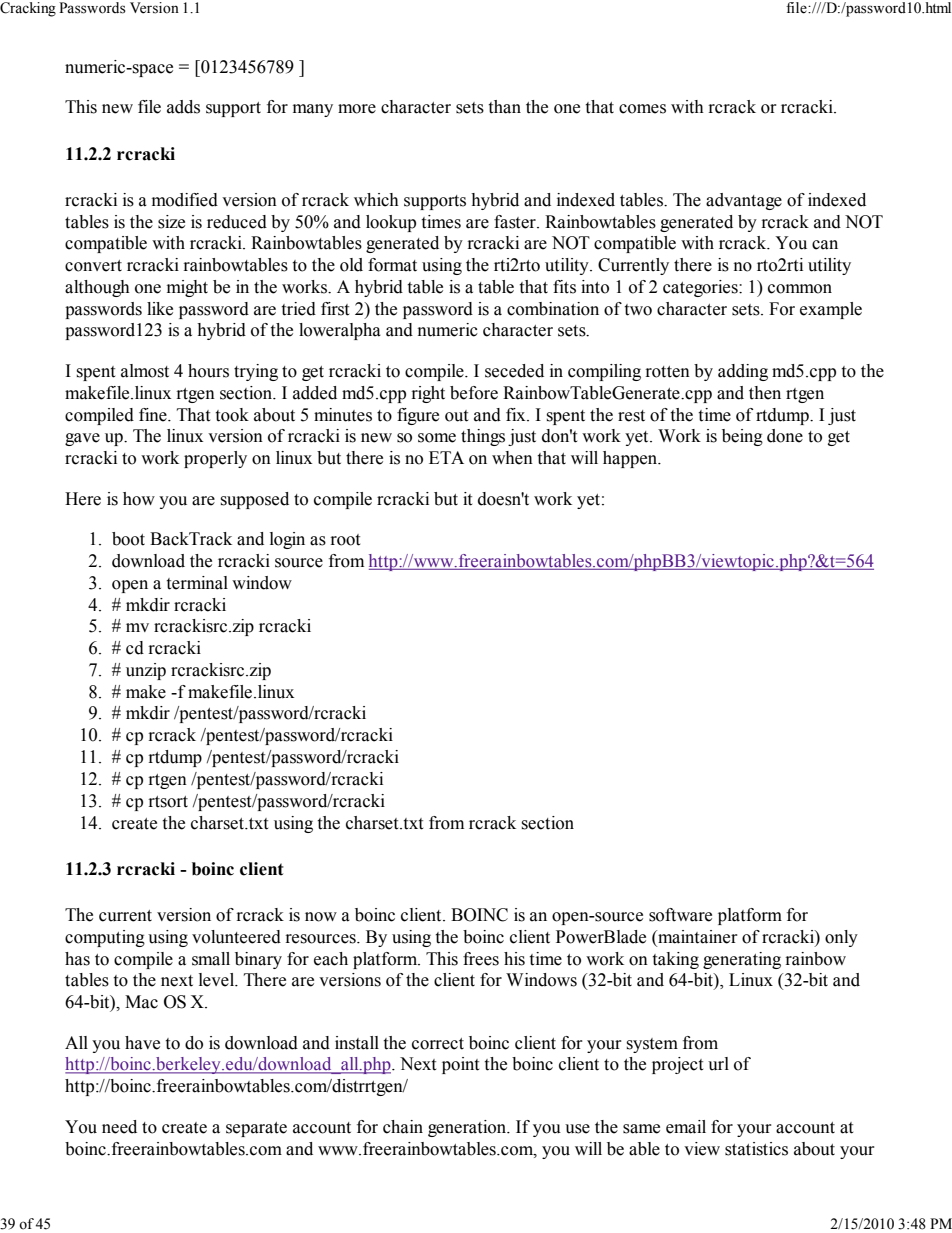 This screenshot has height=1233, width=952. What do you see at coordinates (183, 107) in the screenshot?
I see `adds` at bounding box center [183, 107].
